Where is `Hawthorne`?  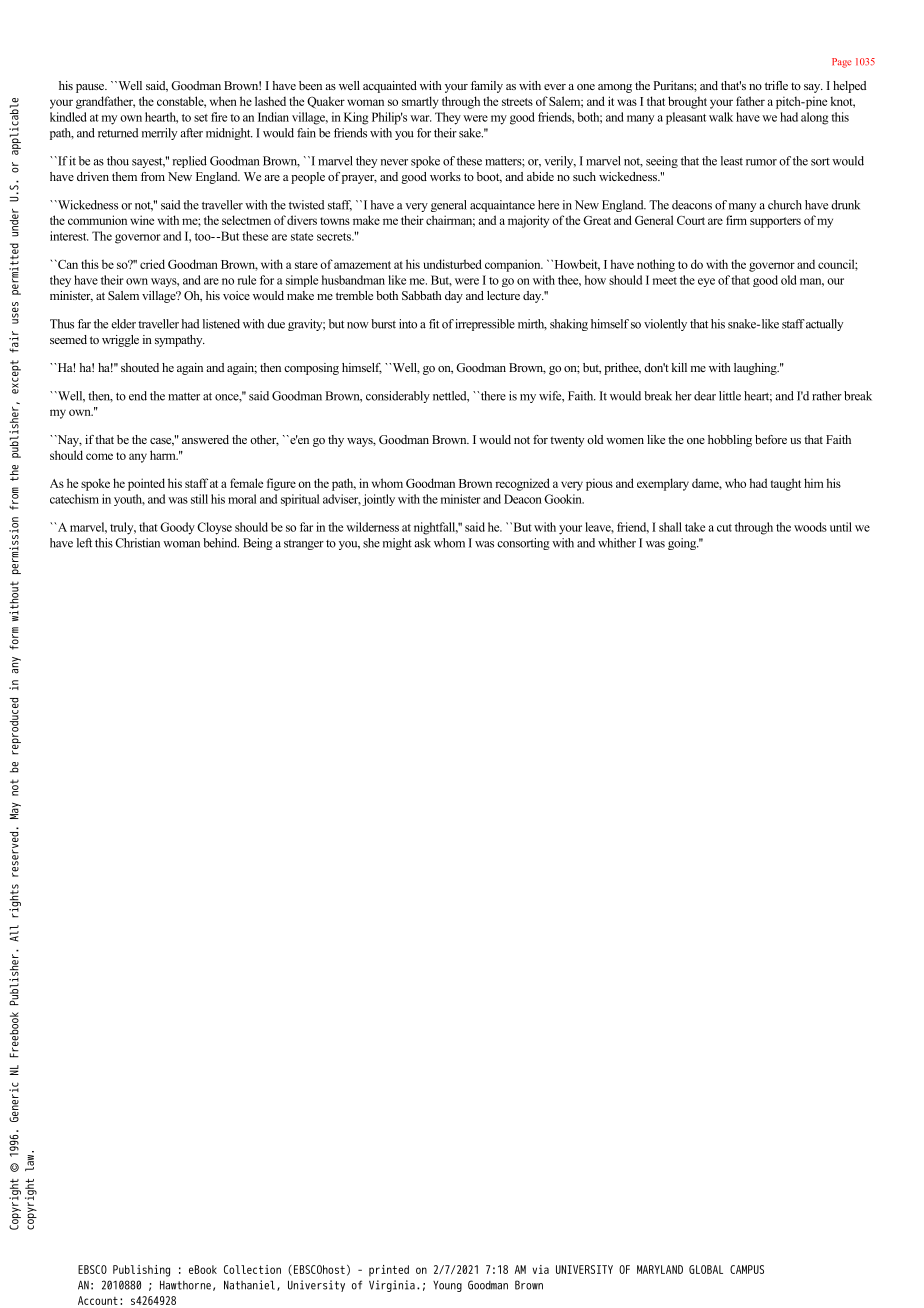
Hawthorne is located at coordinates (185, 1285).
